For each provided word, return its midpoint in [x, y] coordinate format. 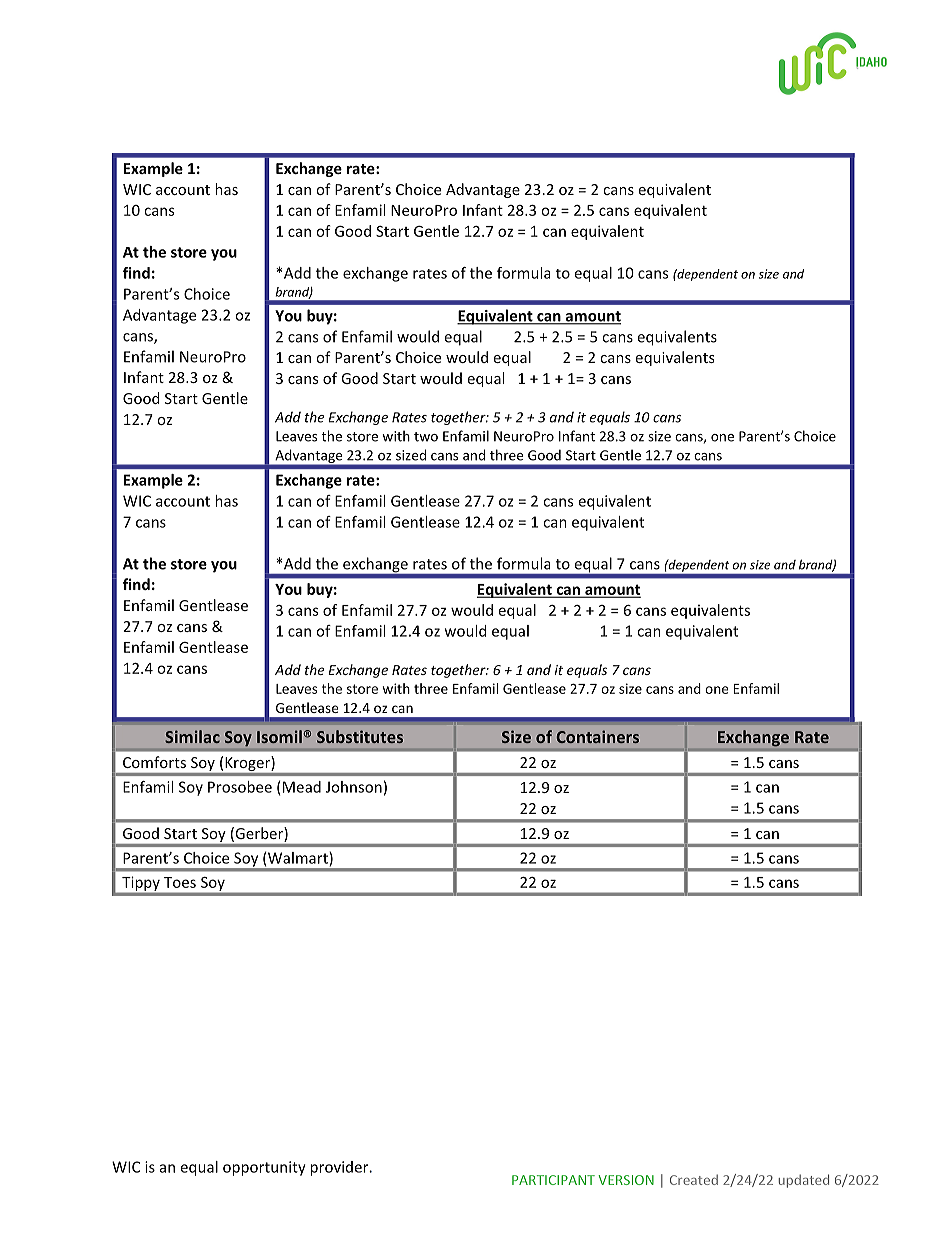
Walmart [299, 859]
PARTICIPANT [553, 1180]
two [426, 437]
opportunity [264, 1168]
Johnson [354, 787]
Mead [302, 787]
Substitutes [360, 736]
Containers [598, 736]
